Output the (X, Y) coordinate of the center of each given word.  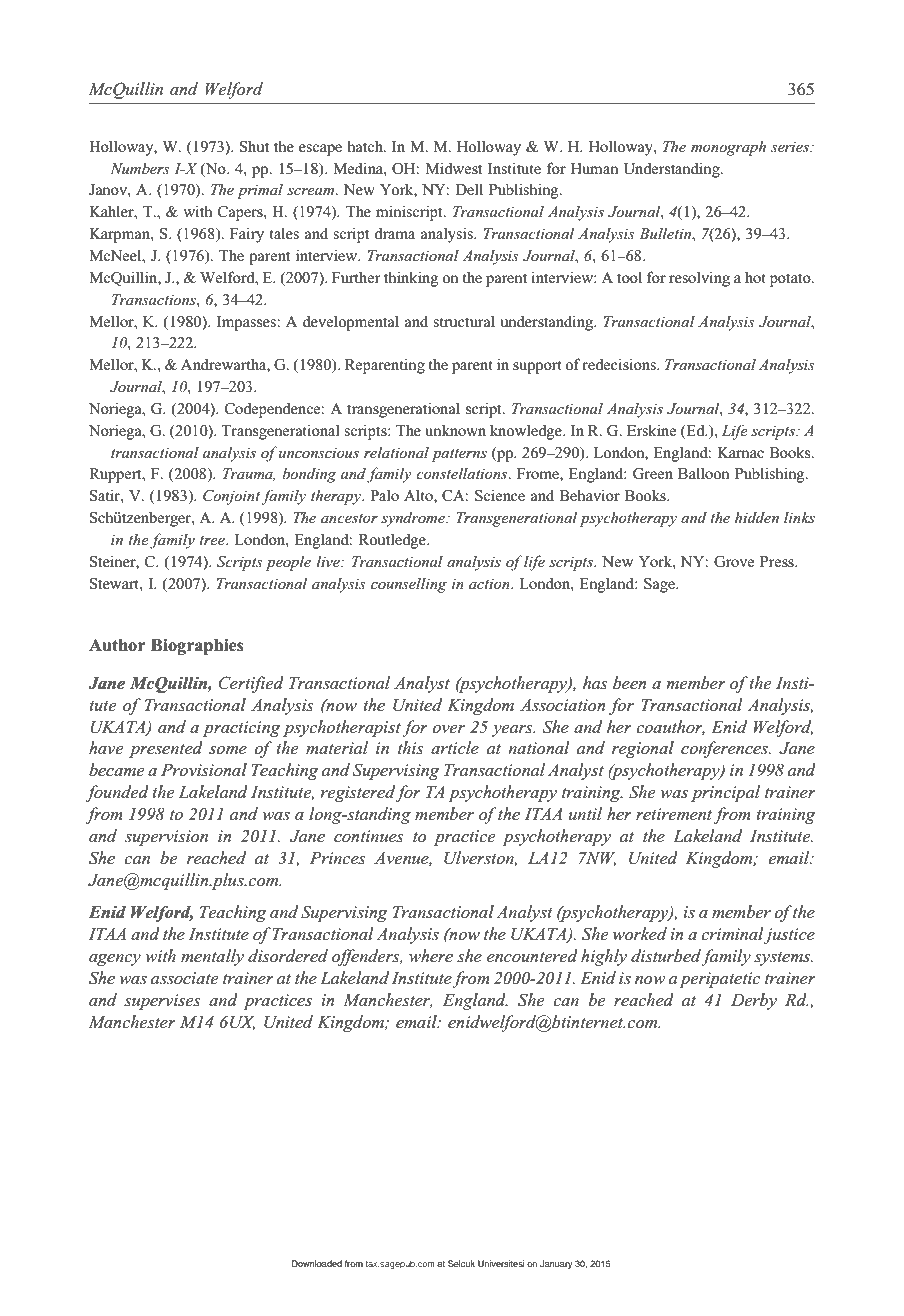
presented (166, 749)
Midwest (454, 168)
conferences (725, 749)
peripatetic (719, 980)
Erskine (651, 430)
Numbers (140, 168)
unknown (455, 430)
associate (184, 978)
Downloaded (317, 1263)
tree (213, 540)
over (448, 729)
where (431, 955)
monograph (728, 148)
